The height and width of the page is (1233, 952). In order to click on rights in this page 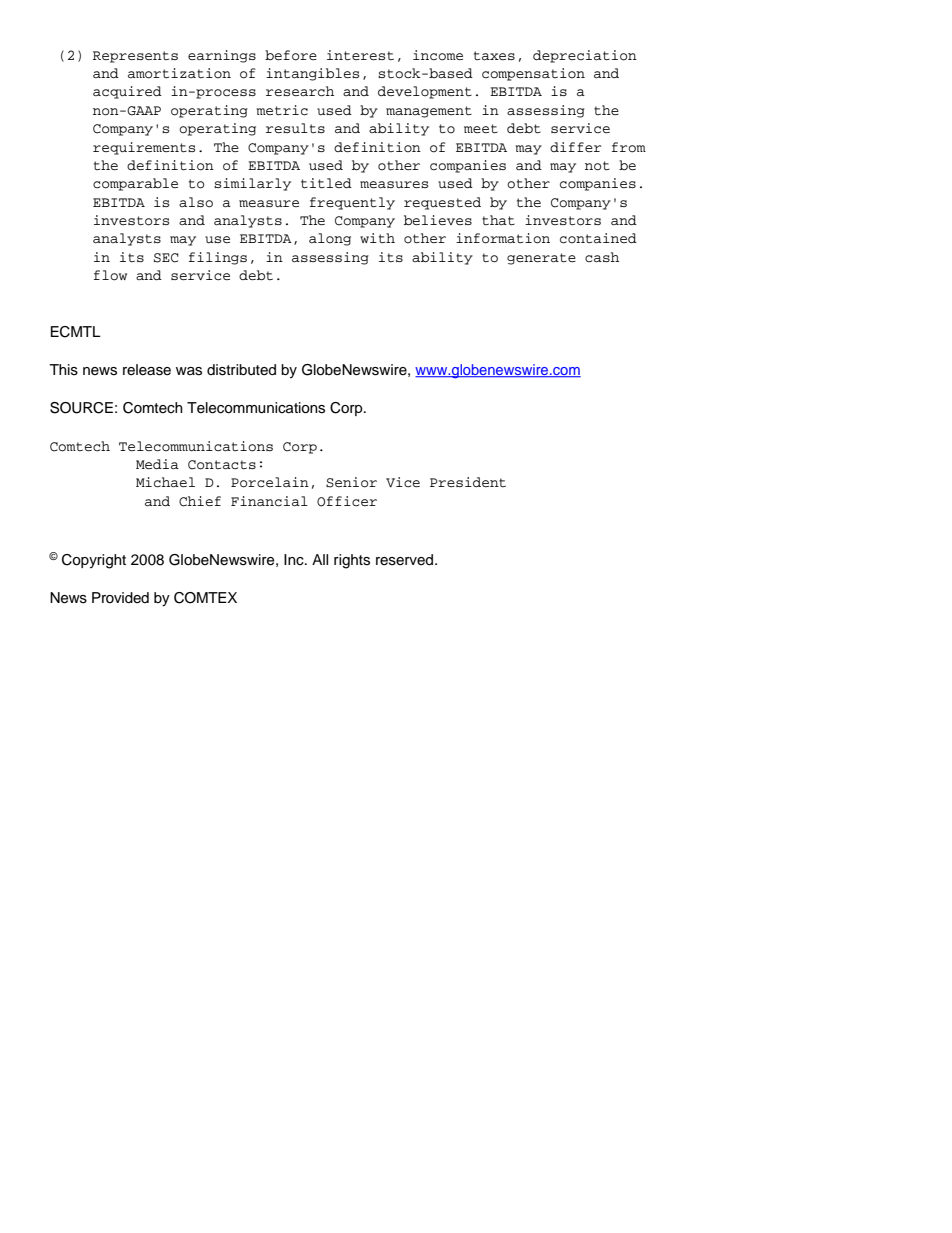, I will do `click(352, 561)`.
